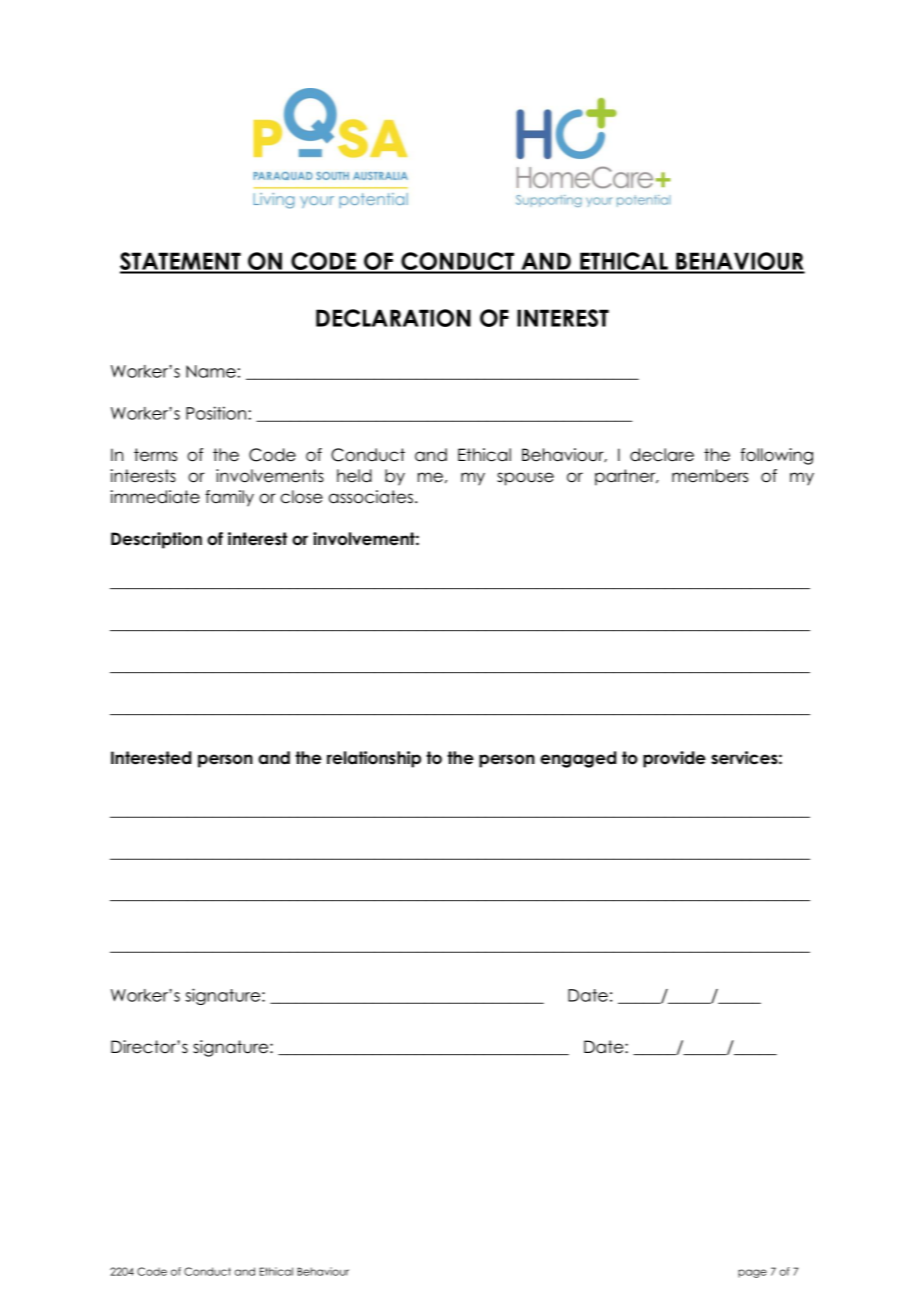 The width and height of the screenshot is (924, 1308). What do you see at coordinates (710, 476) in the screenshot?
I see `members` at bounding box center [710, 476].
